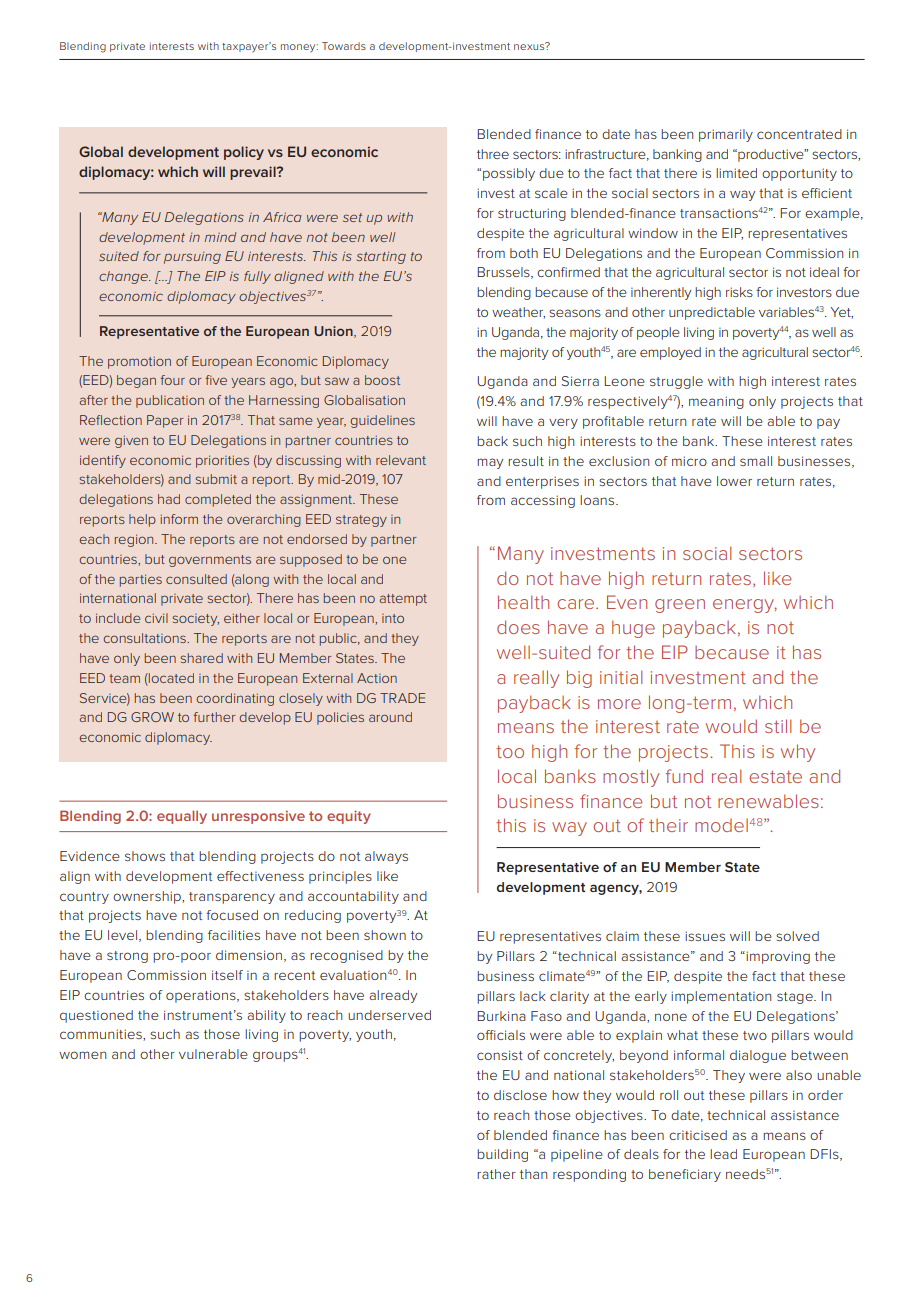 The width and height of the page is (924, 1308). What do you see at coordinates (244, 153) in the page?
I see `policy` at bounding box center [244, 153].
